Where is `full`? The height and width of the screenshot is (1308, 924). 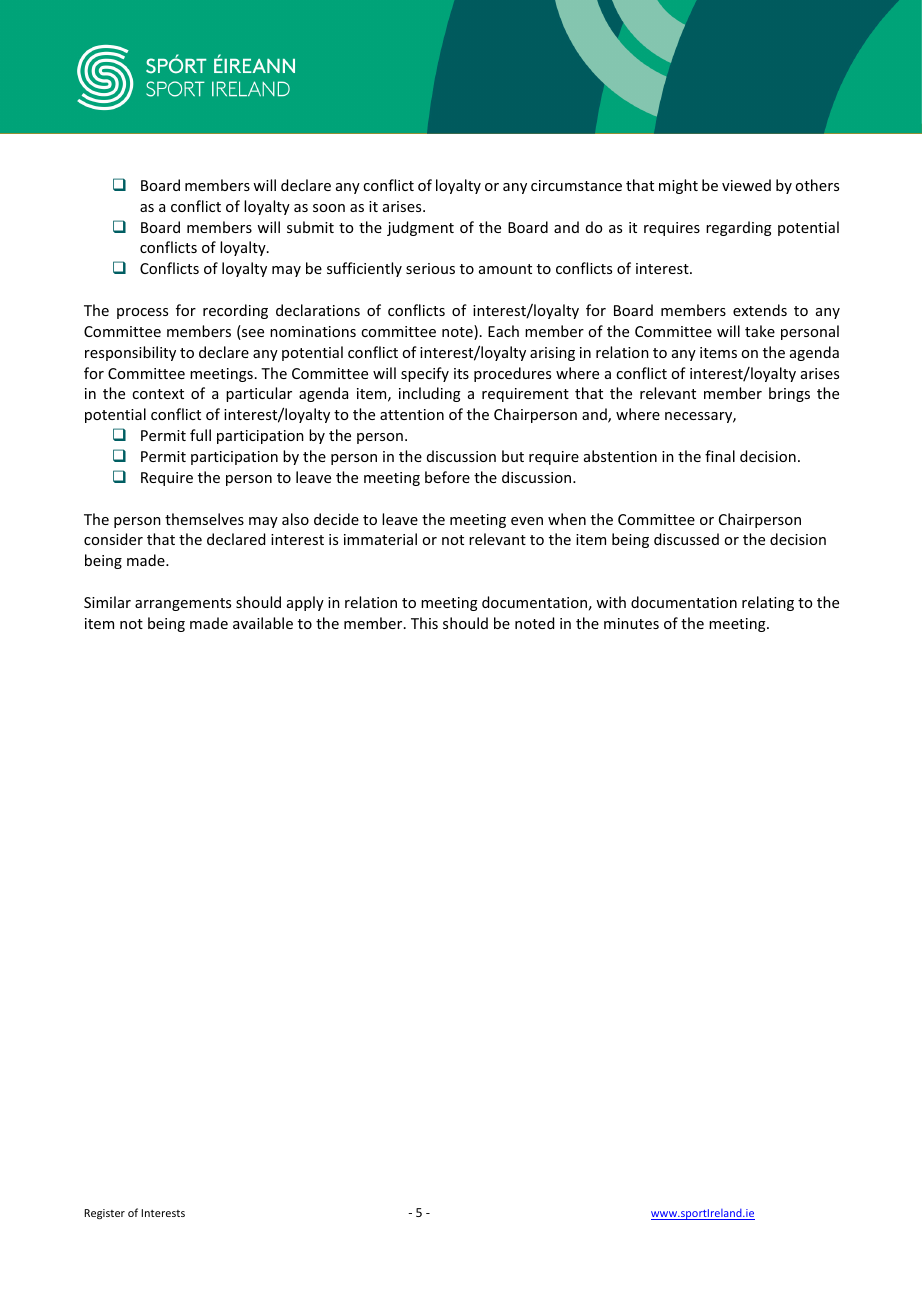
full is located at coordinates (200, 435).
